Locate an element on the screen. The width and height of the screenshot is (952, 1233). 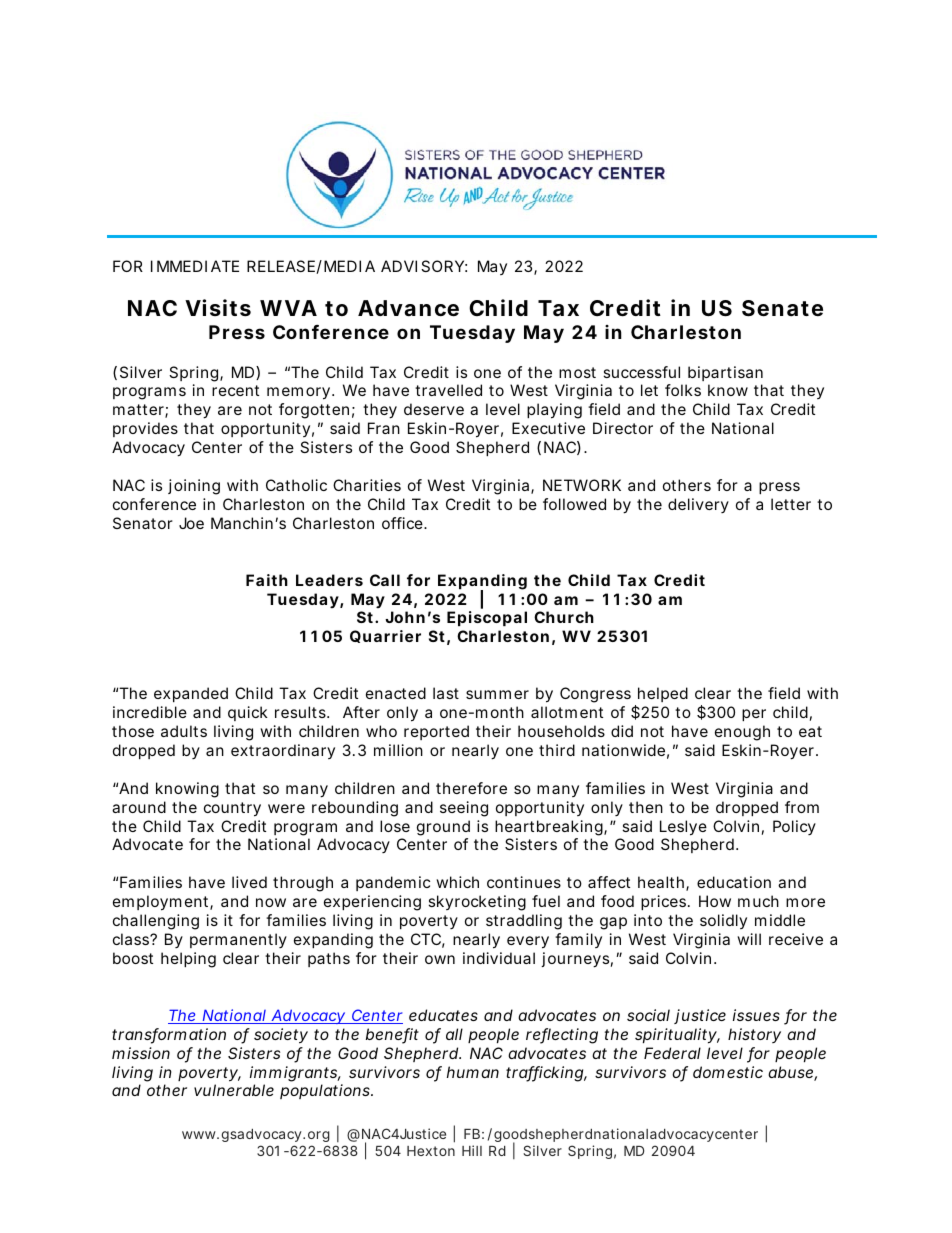
Visits is located at coordinates (218, 308).
